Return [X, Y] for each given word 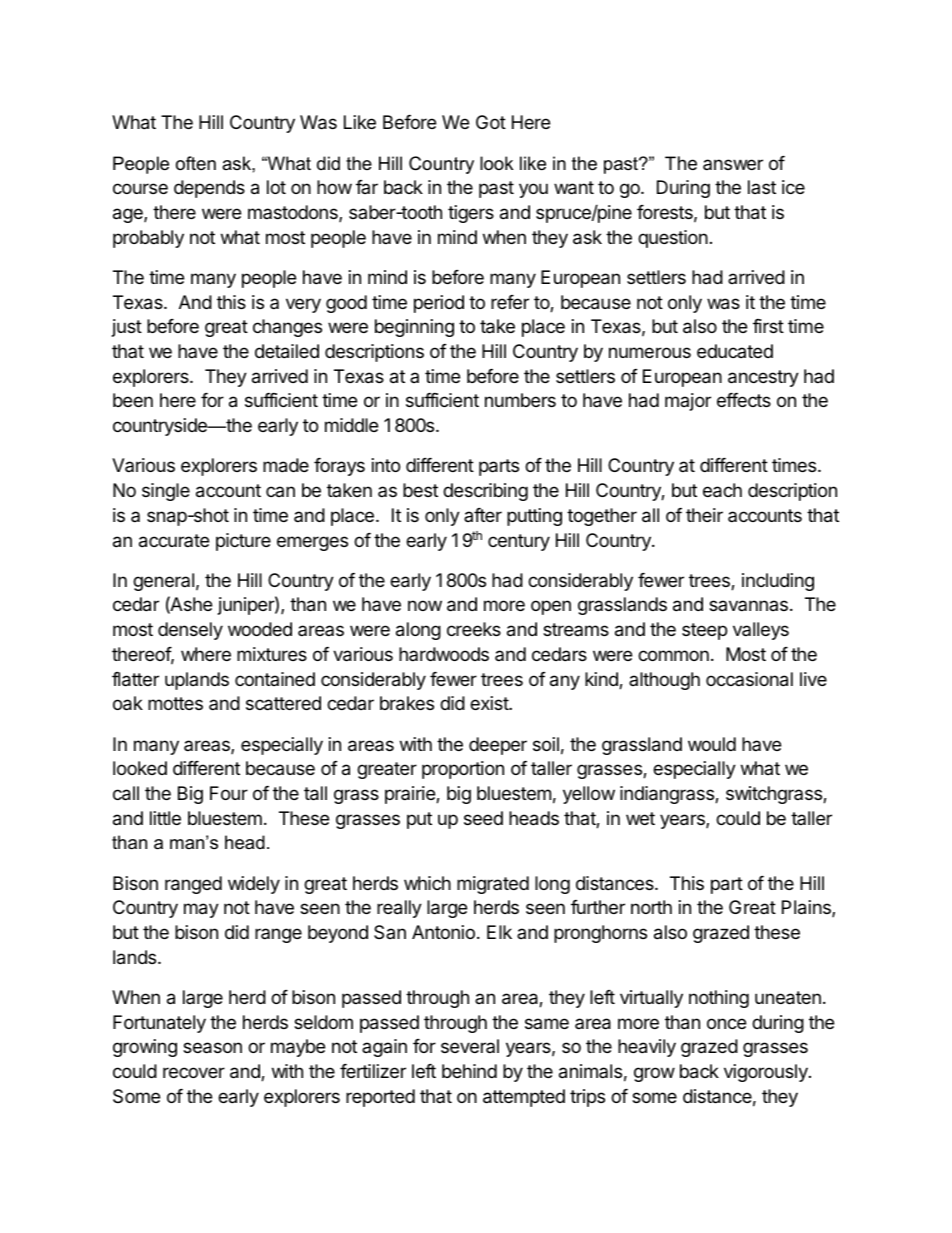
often [196, 163]
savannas [748, 605]
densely [190, 631]
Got [491, 122]
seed [483, 818]
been [133, 400]
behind [469, 1071]
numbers [520, 400]
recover [194, 1072]
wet [640, 818]
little [165, 818]
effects [744, 400]
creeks [474, 629]
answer [733, 164]
